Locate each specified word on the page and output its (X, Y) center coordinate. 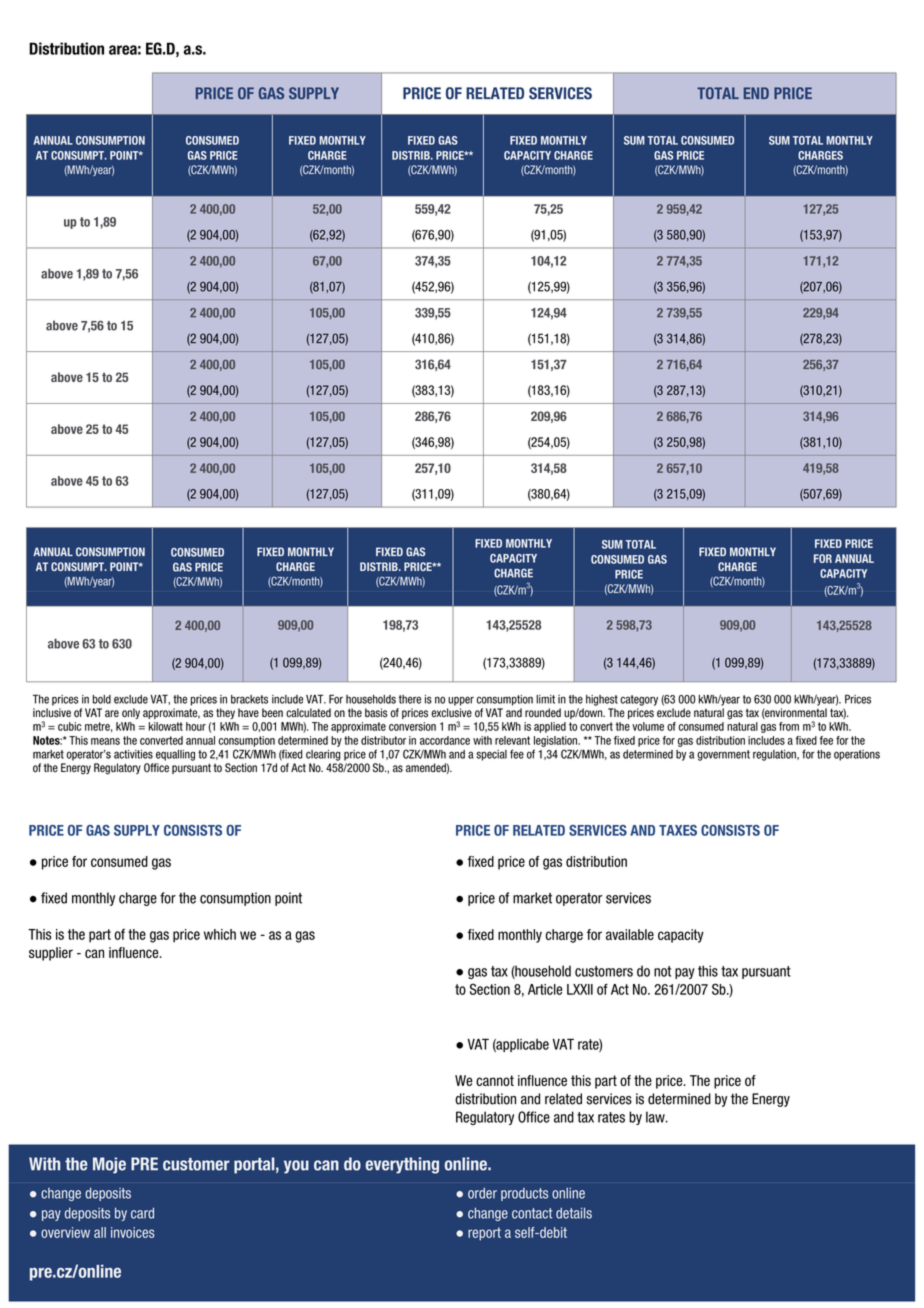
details (574, 1213)
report (484, 1234)
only (131, 713)
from (789, 726)
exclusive (451, 713)
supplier (51, 954)
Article (545, 989)
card (142, 1213)
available (630, 934)
